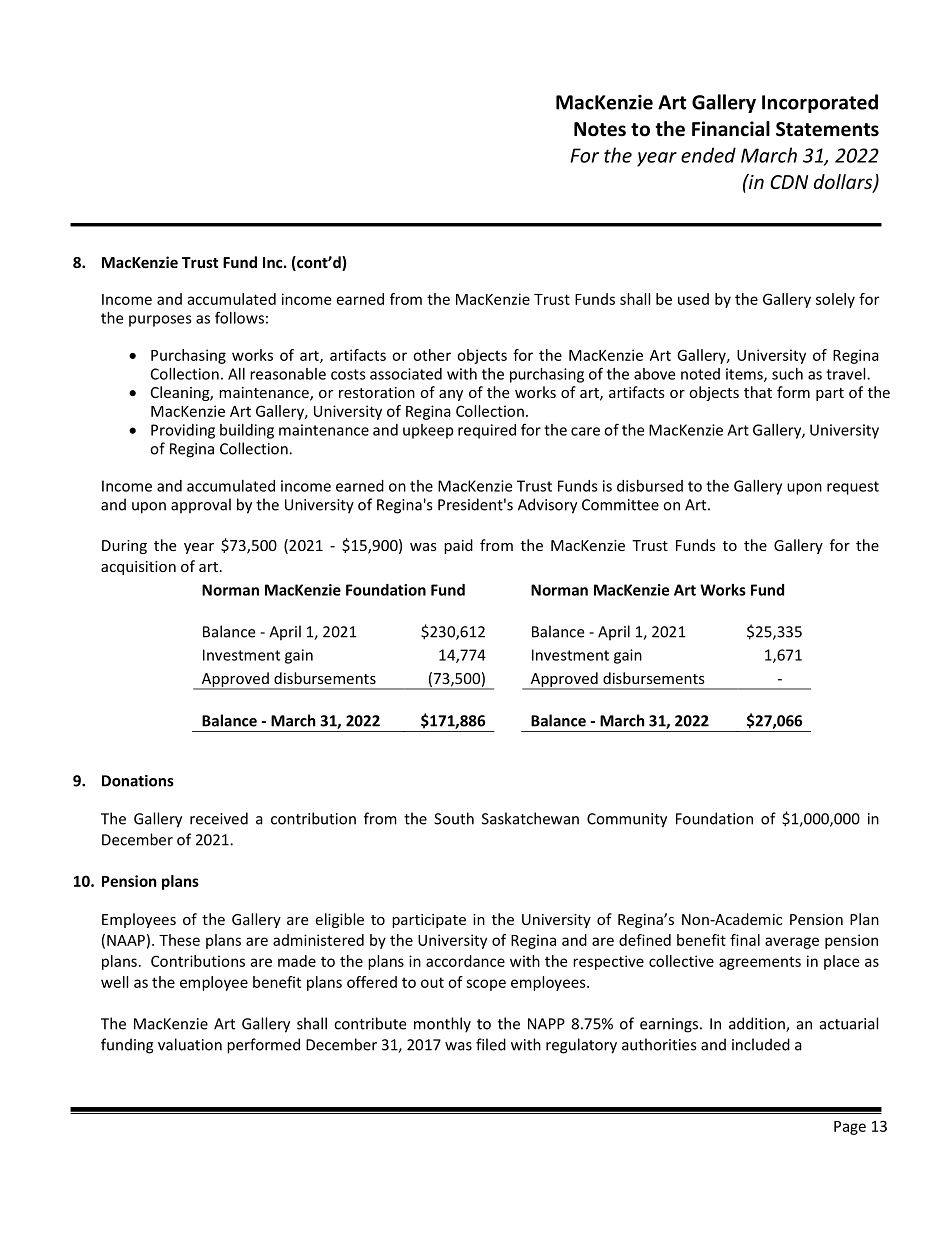 The width and height of the image is (952, 1233). What do you see at coordinates (761, 1044) in the image?
I see `included` at bounding box center [761, 1044].
